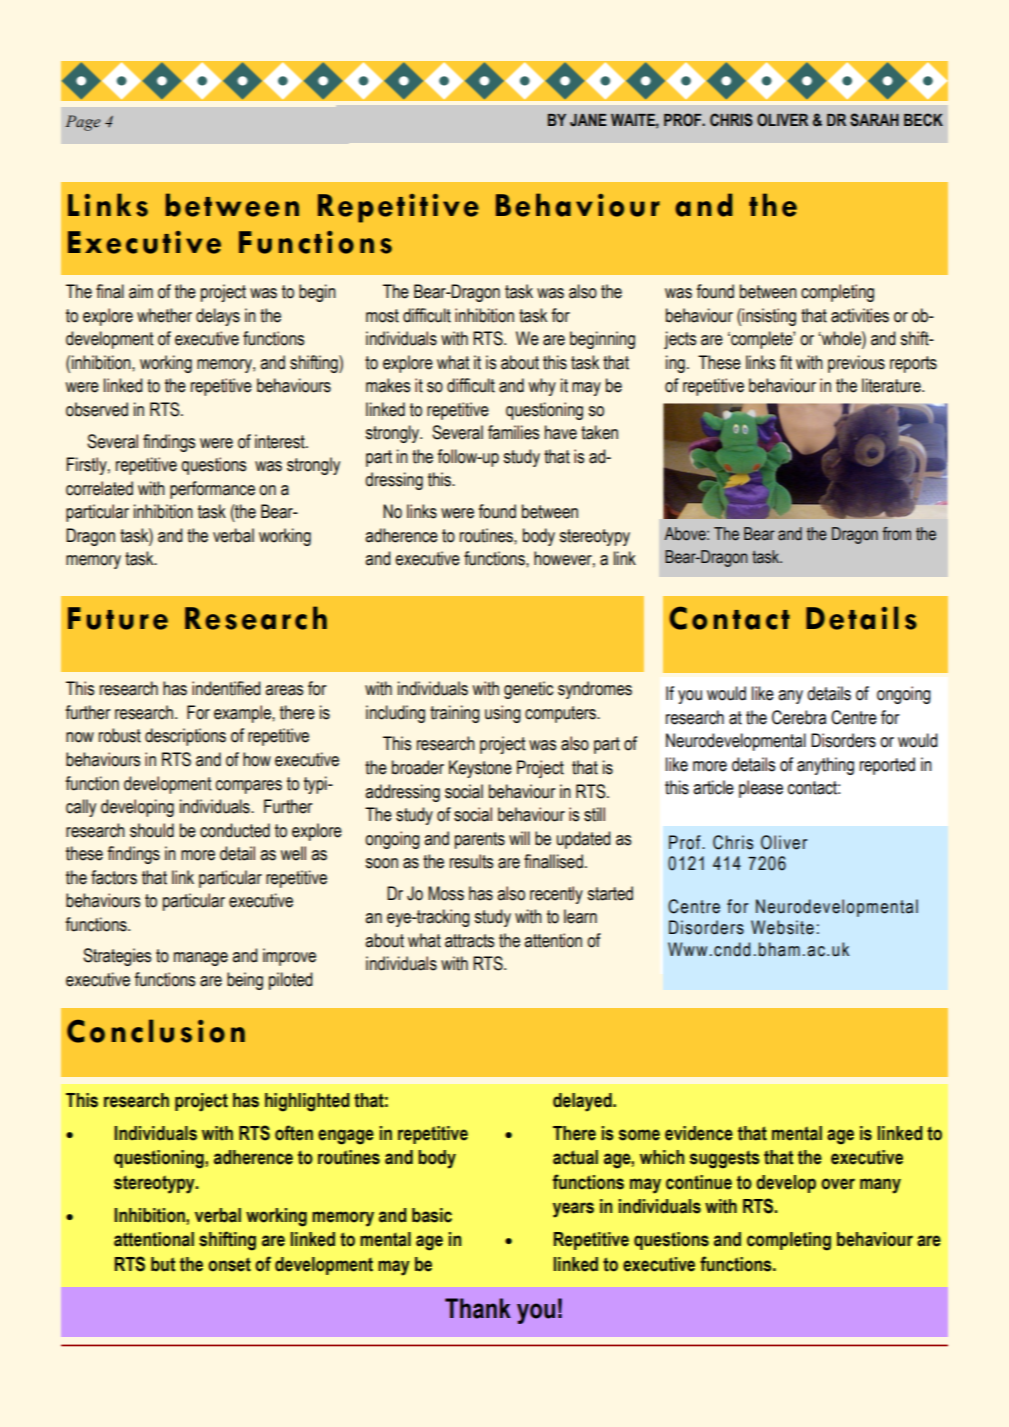 This image has width=1009, height=1427. What do you see at coordinates (503, 714) in the image?
I see `using` at bounding box center [503, 714].
